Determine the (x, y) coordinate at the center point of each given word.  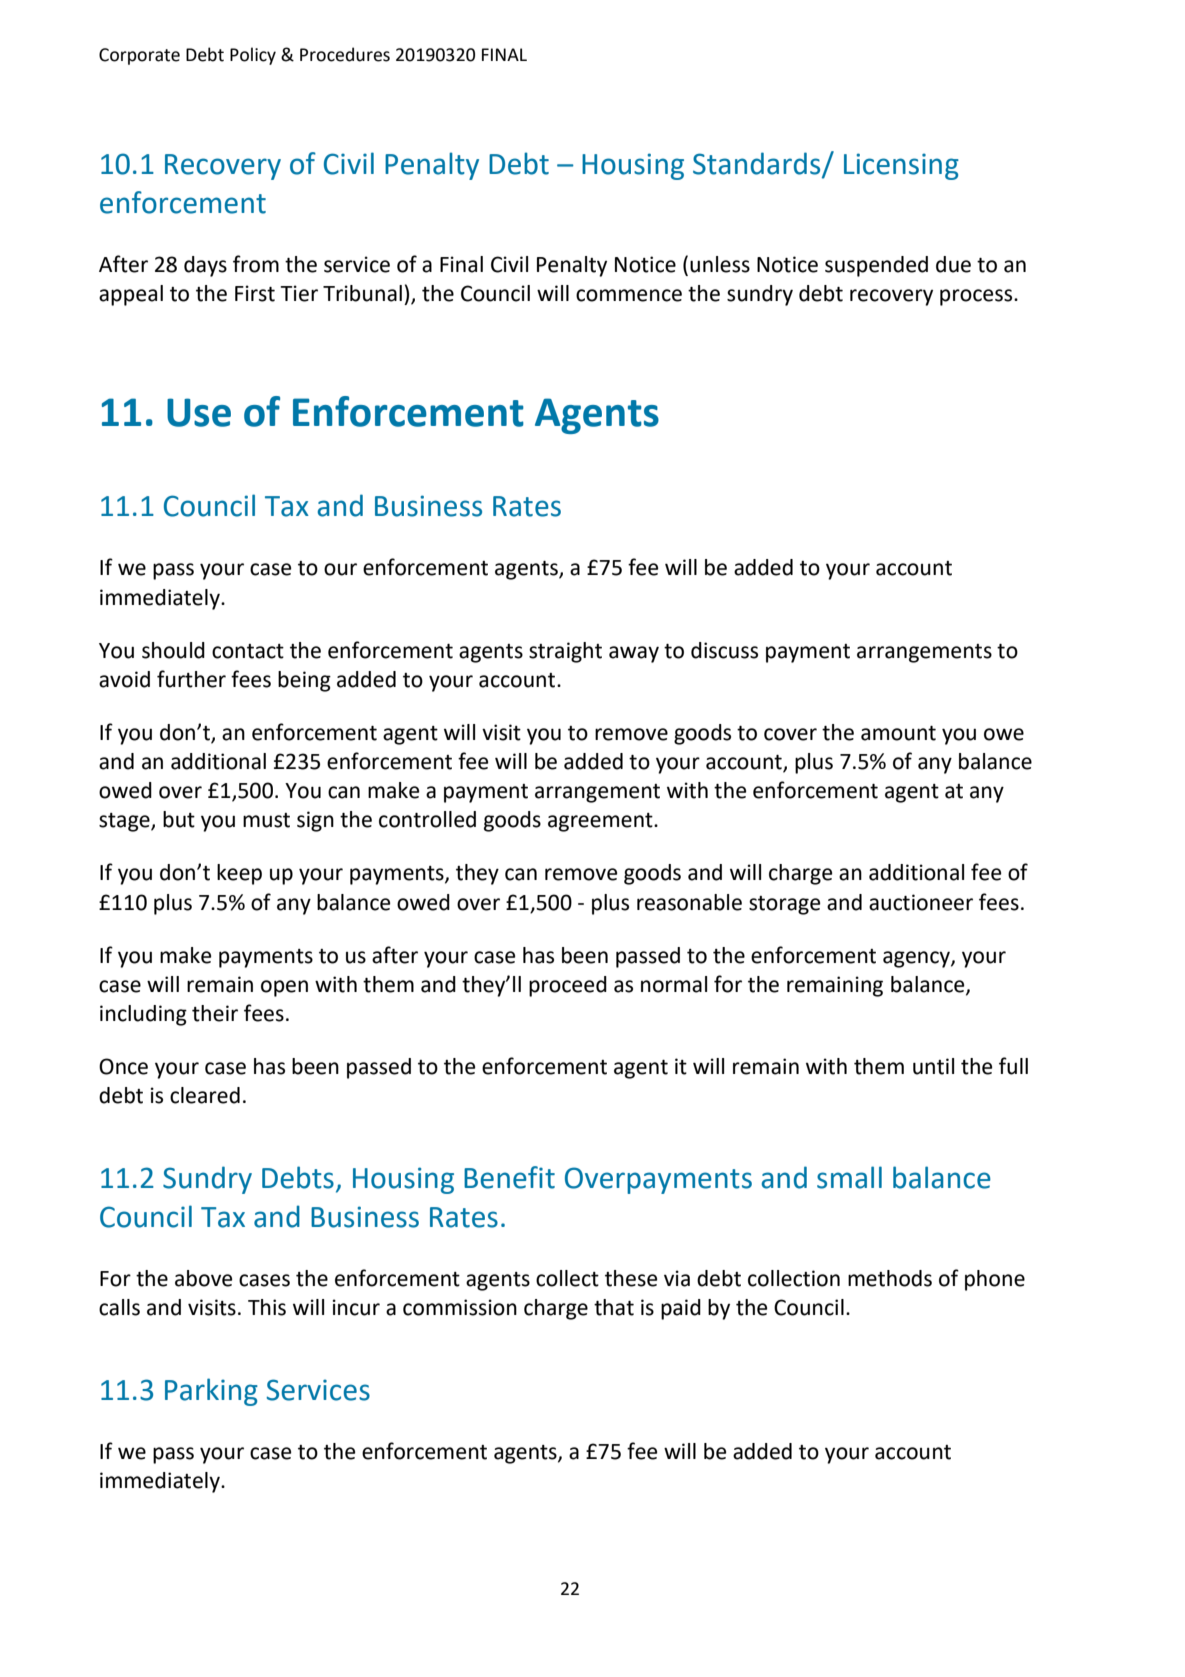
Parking (211, 1392)
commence (629, 295)
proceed (568, 986)
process (977, 297)
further (191, 679)
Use (199, 412)
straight (565, 652)
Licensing (901, 166)
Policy (253, 56)
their (215, 1013)
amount (898, 733)
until (933, 1066)
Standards (758, 164)
